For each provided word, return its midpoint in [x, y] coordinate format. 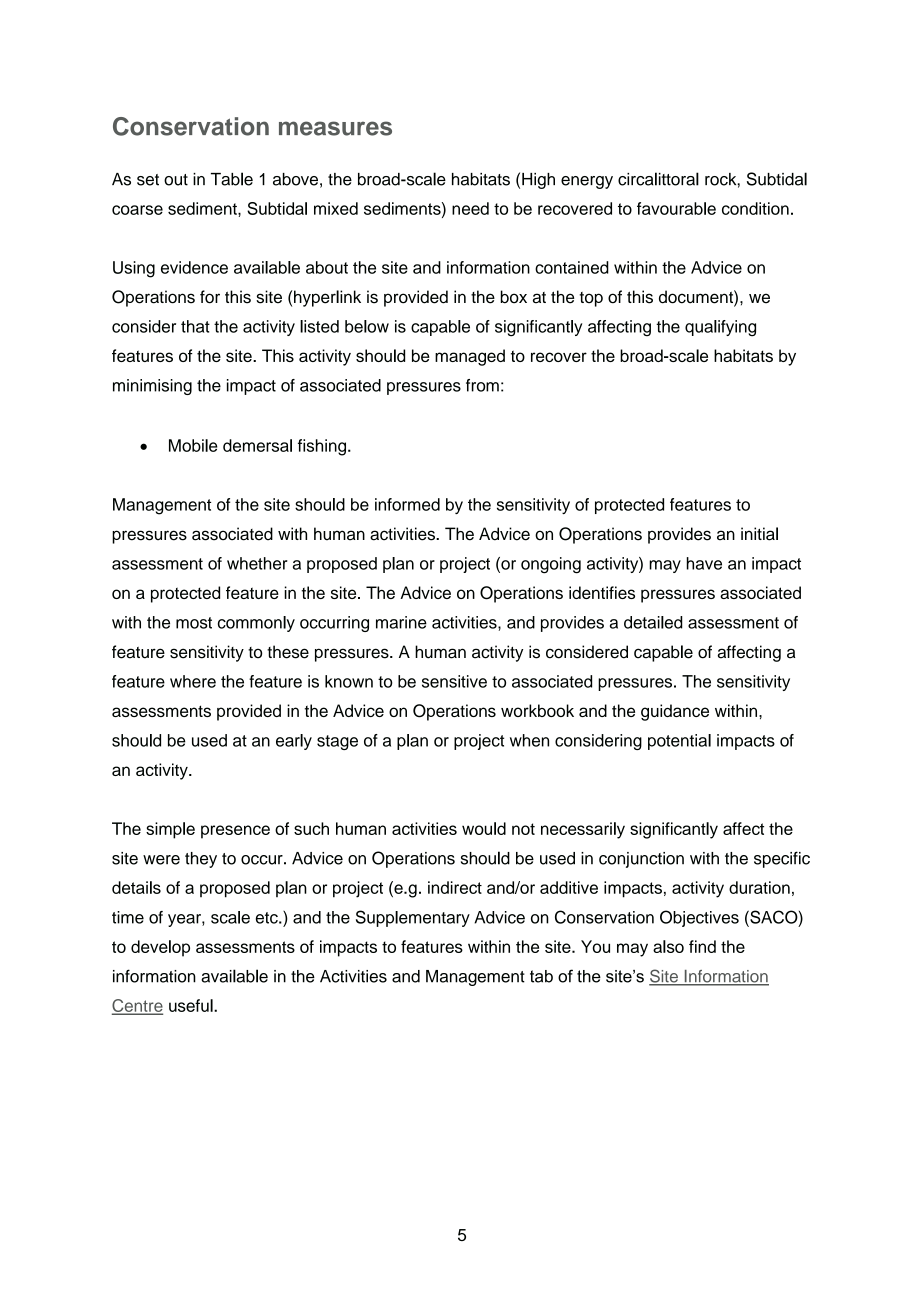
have [704, 563]
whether [257, 563]
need [470, 208]
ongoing [551, 565]
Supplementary [413, 918]
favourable [676, 208]
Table [232, 179]
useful [192, 1005]
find [702, 946]
